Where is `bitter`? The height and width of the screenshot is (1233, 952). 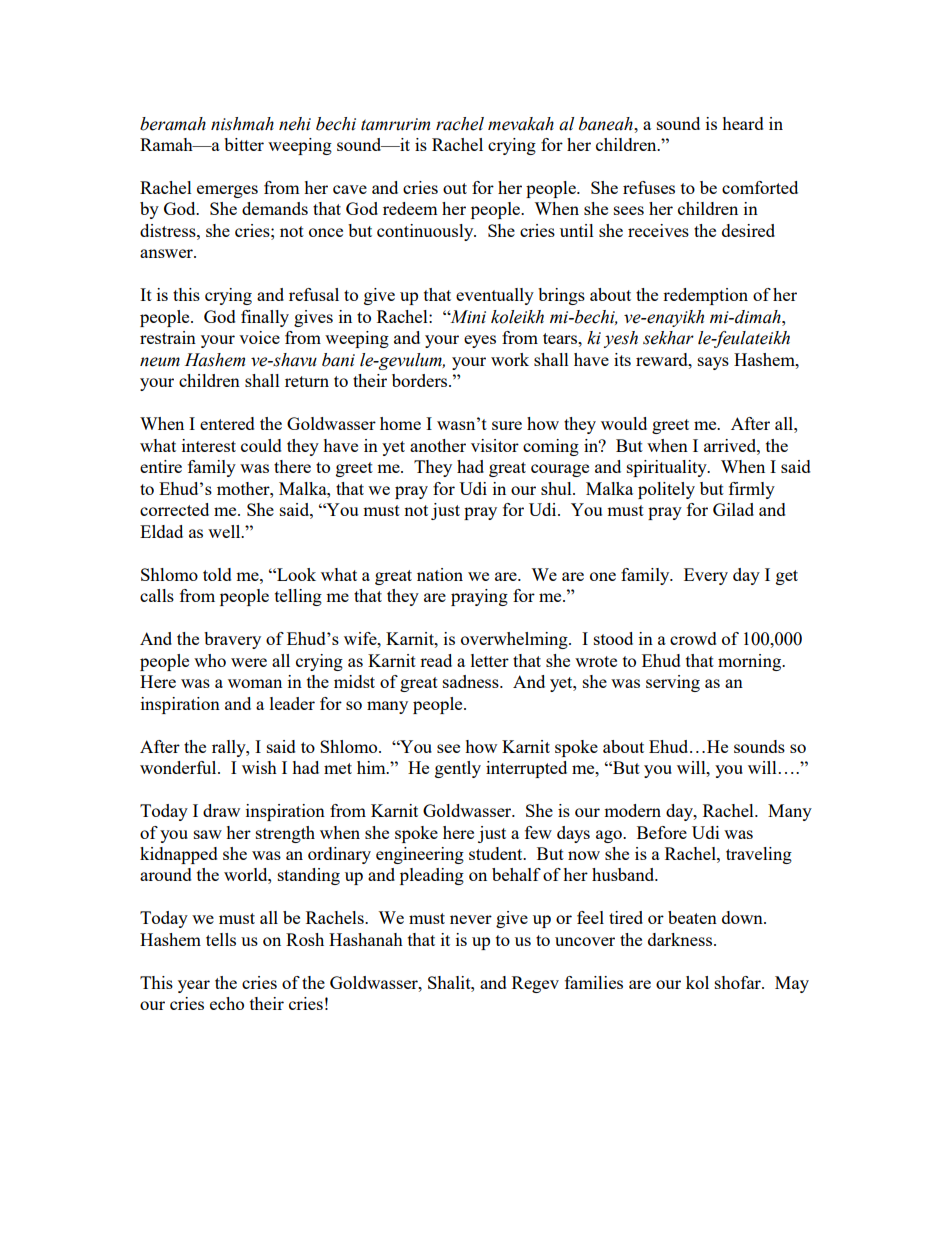
bitter is located at coordinates (244, 144).
